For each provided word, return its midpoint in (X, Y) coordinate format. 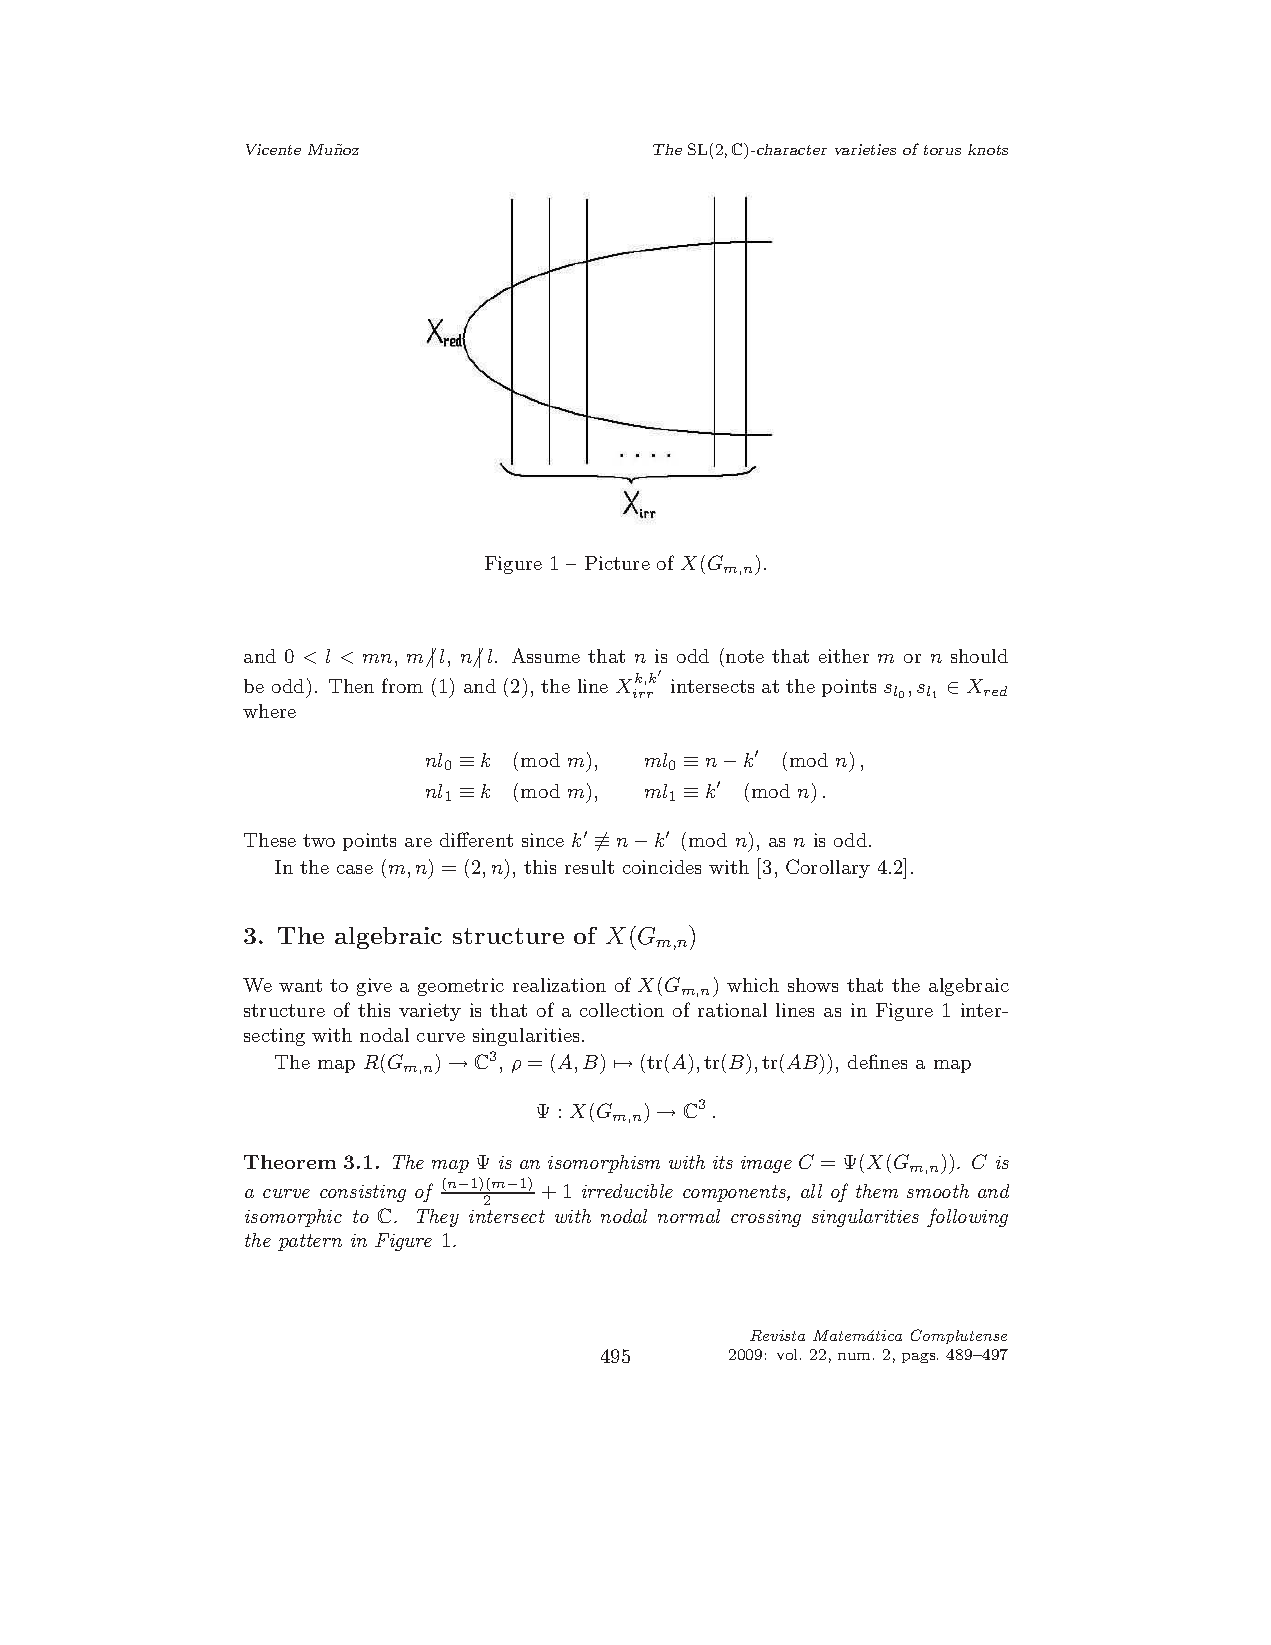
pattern (310, 1242)
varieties (865, 149)
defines (877, 1061)
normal (689, 1216)
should (979, 656)
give (374, 987)
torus (942, 150)
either (844, 656)
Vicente (273, 149)
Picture (617, 563)
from (402, 685)
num (854, 1356)
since (543, 840)
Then (351, 686)
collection (622, 1010)
